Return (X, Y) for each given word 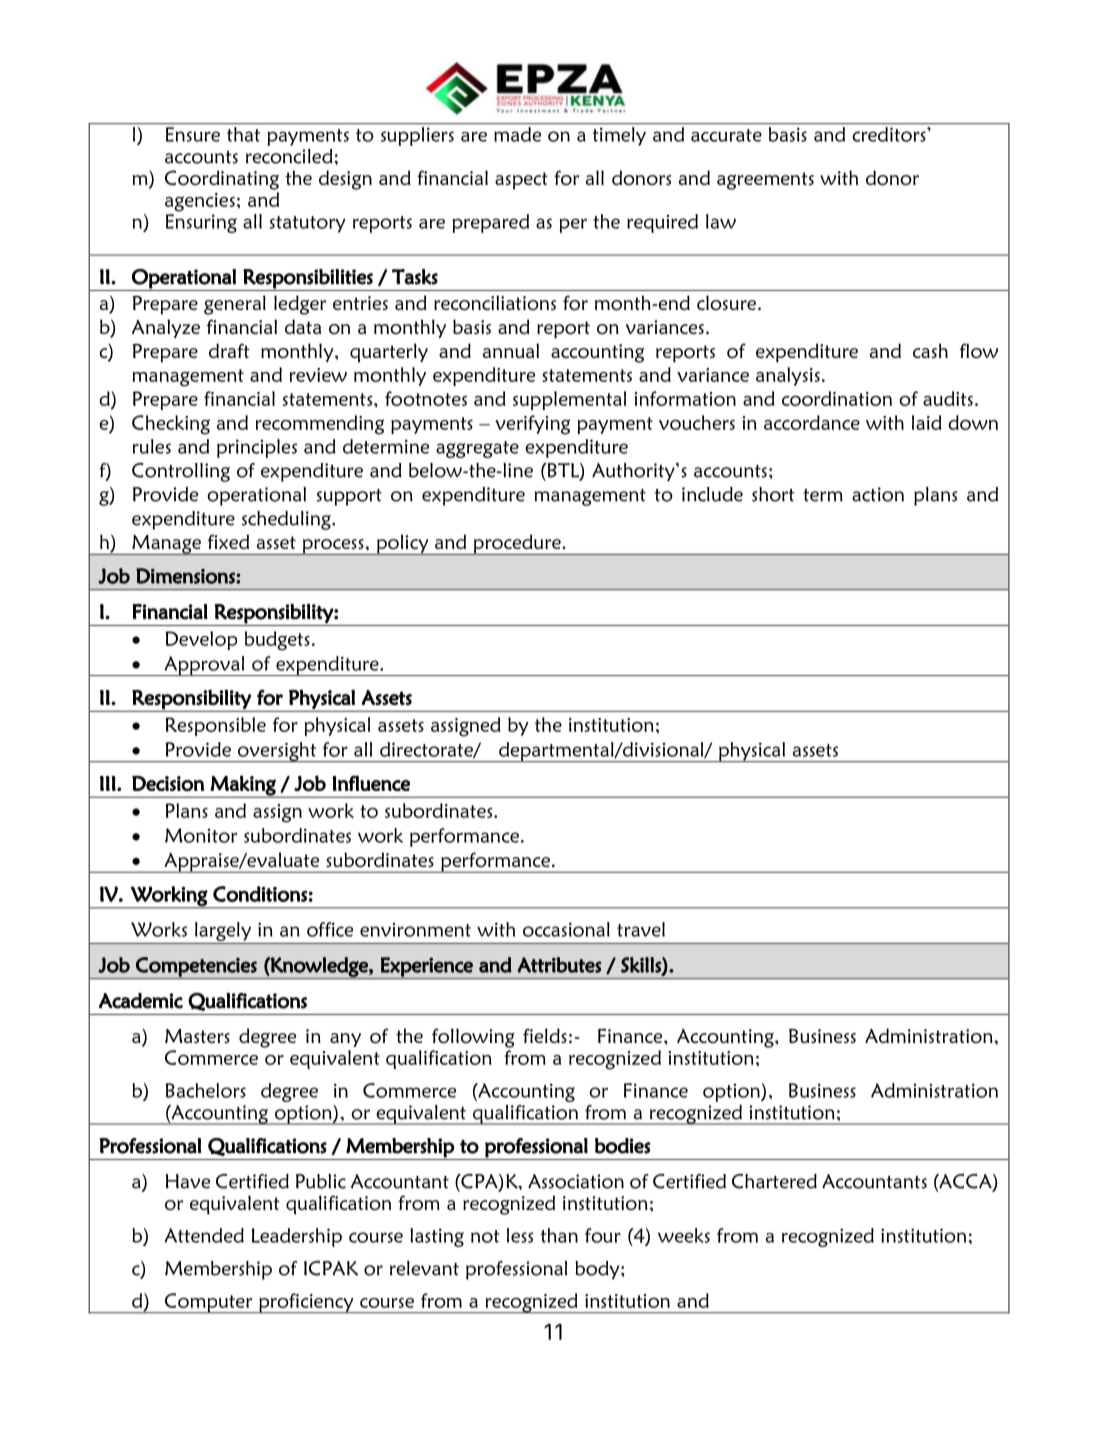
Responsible (216, 726)
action (878, 494)
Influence (371, 783)
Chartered (774, 1181)
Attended (204, 1235)
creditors (890, 134)
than (559, 1235)
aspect (521, 181)
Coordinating (222, 180)
